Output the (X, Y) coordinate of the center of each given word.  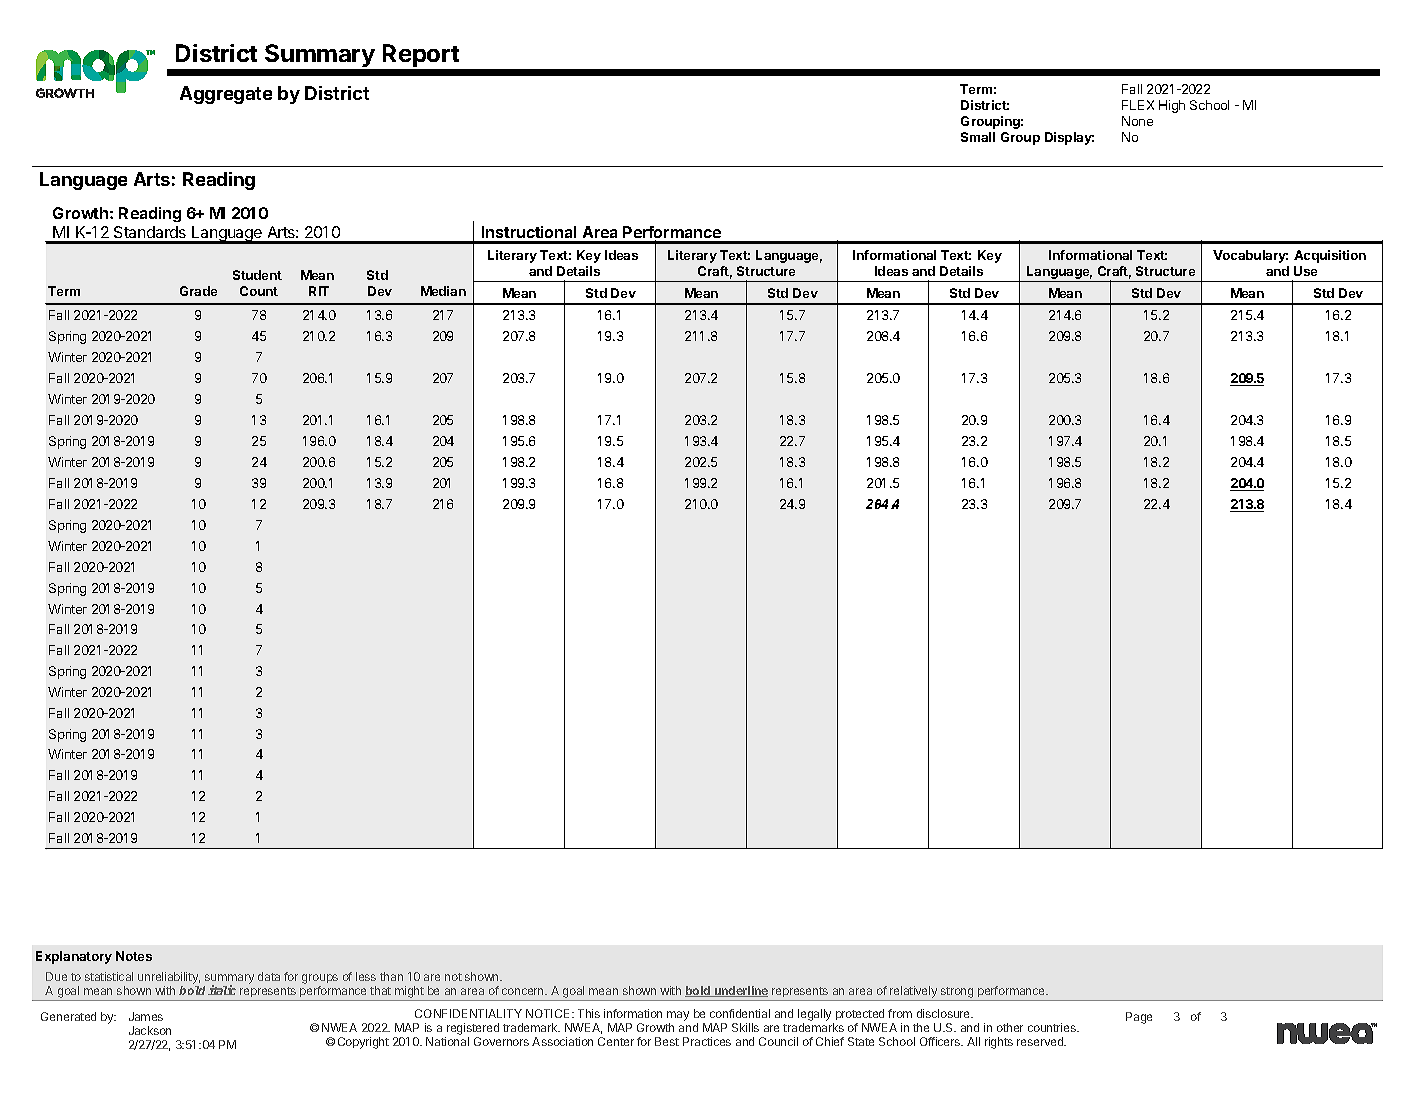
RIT (319, 291)
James (146, 1016)
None (1137, 121)
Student (257, 275)
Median (443, 291)
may (678, 1017)
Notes (134, 956)
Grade (198, 291)
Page (1139, 1018)
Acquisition (1330, 256)
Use (1305, 271)
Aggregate (226, 95)
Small (978, 137)
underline (740, 991)
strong (957, 994)
